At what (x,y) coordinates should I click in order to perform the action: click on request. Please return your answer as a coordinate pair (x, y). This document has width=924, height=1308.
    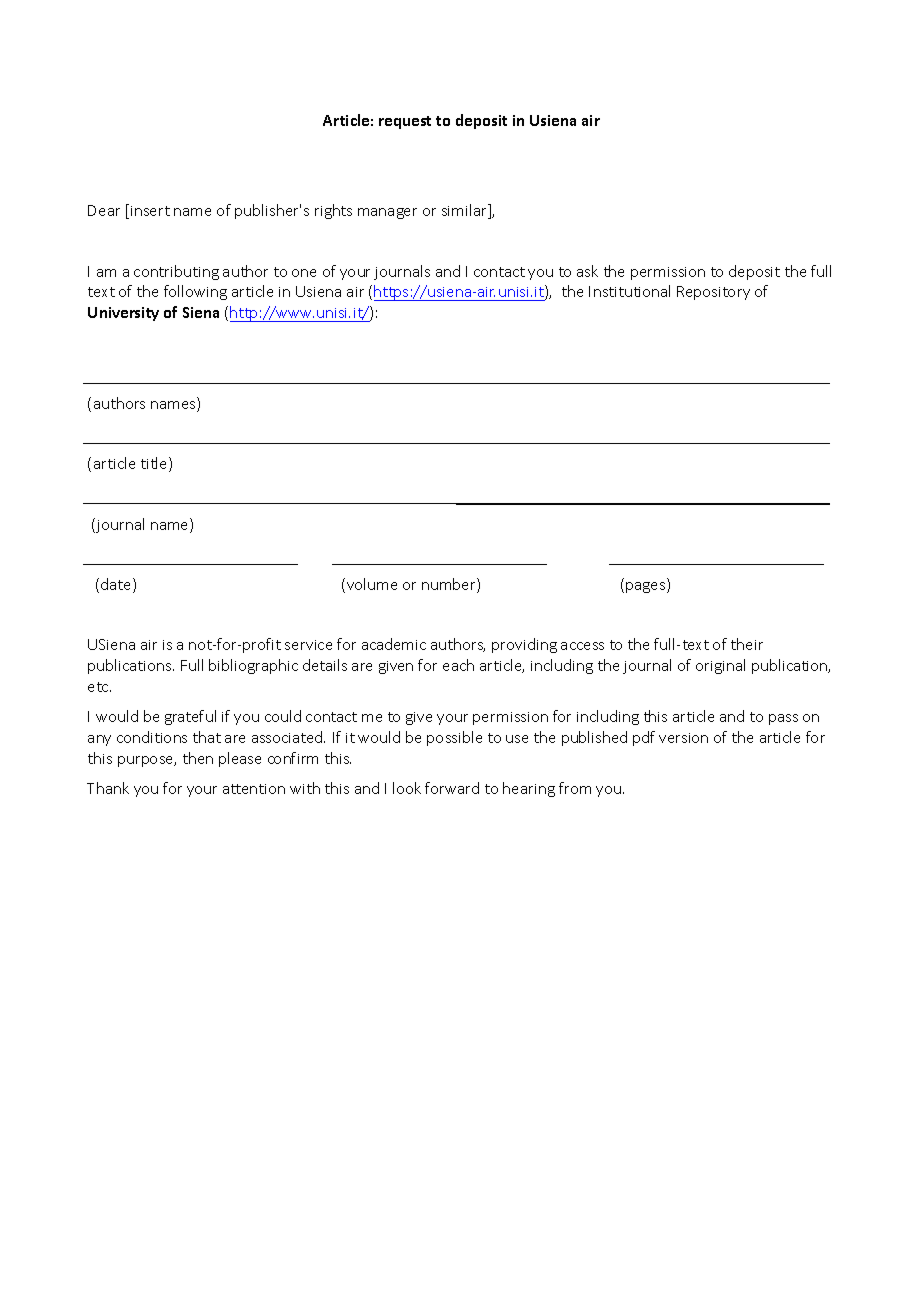
    Looking at the image, I should click on (405, 122).
